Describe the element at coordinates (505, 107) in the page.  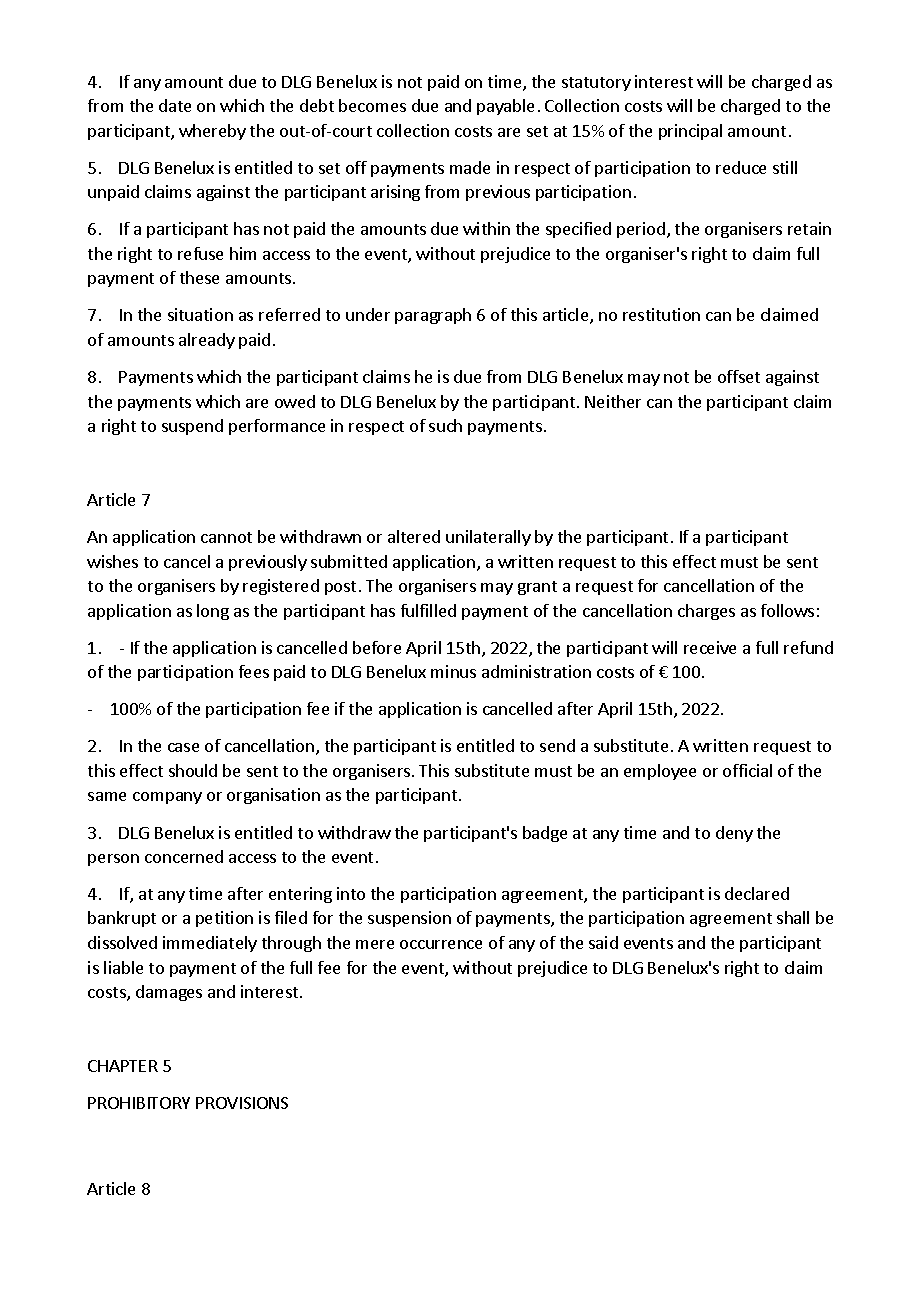
I see `payable` at that location.
